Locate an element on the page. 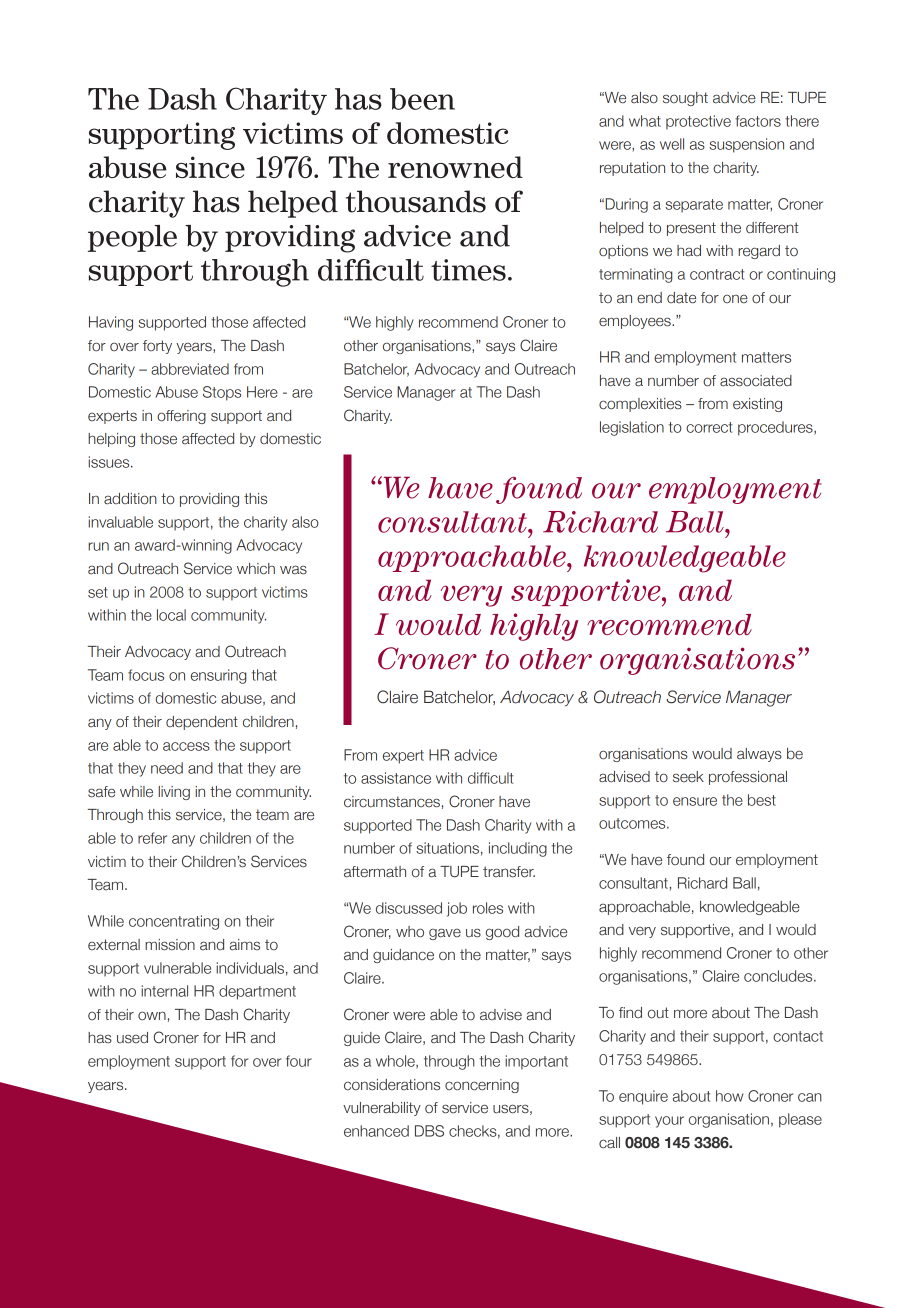 Image resolution: width=924 pixels, height=1308 pixels. ensure is located at coordinates (695, 801).
